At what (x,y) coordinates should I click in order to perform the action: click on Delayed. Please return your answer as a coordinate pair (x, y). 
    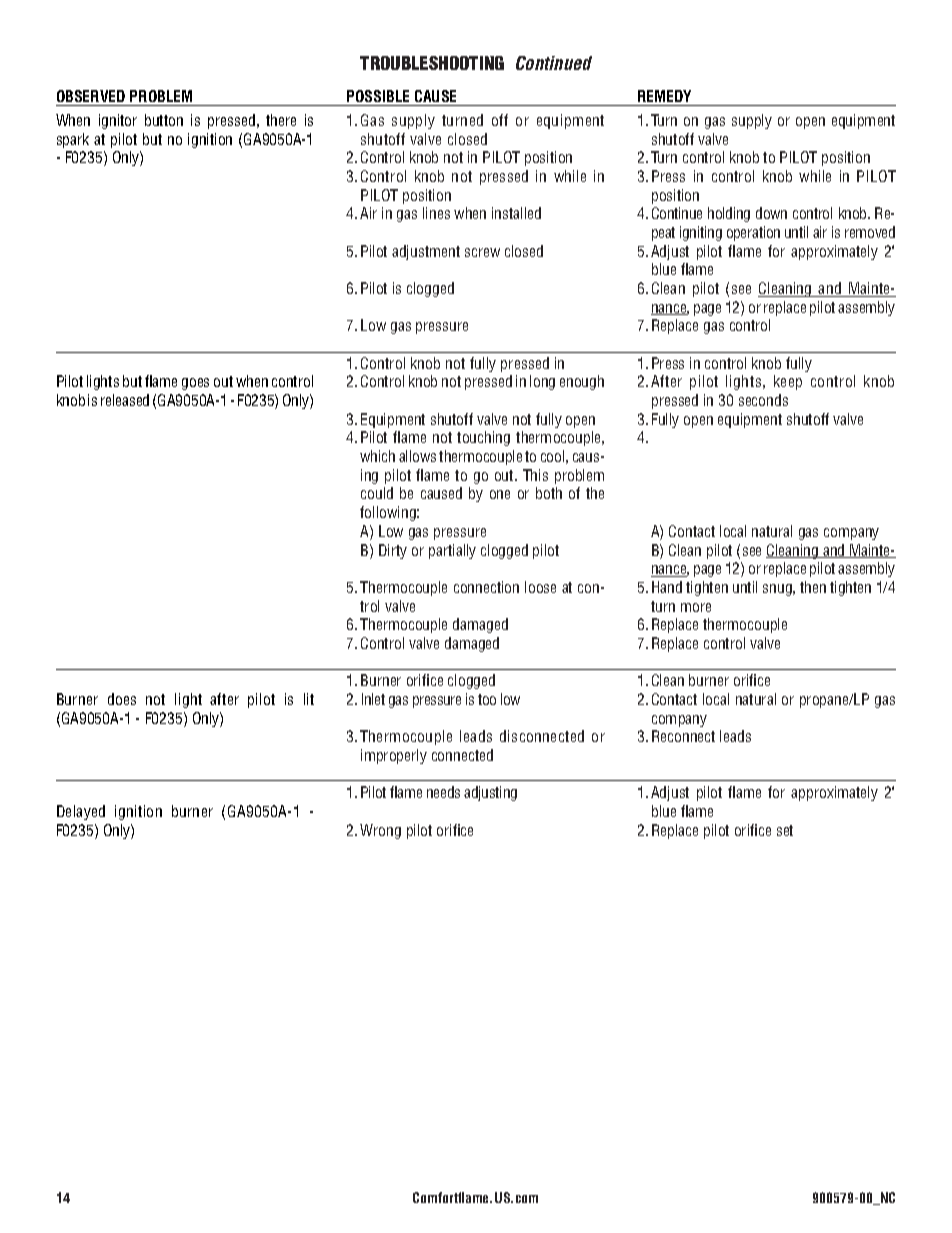
    Looking at the image, I should click on (81, 812).
